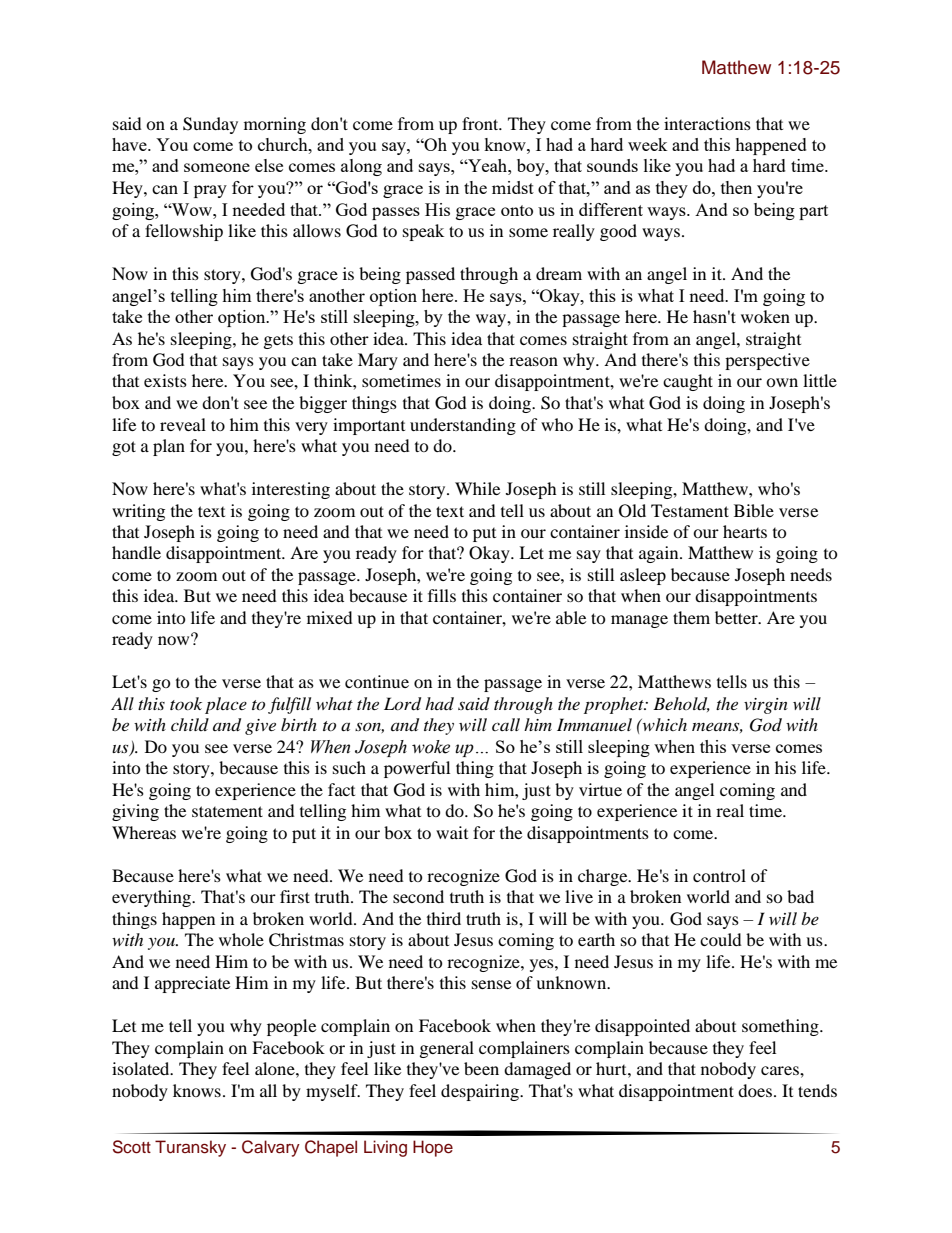 This image has width=952, height=1233. Describe the element at coordinates (481, 123) in the image. I see `front` at that location.
